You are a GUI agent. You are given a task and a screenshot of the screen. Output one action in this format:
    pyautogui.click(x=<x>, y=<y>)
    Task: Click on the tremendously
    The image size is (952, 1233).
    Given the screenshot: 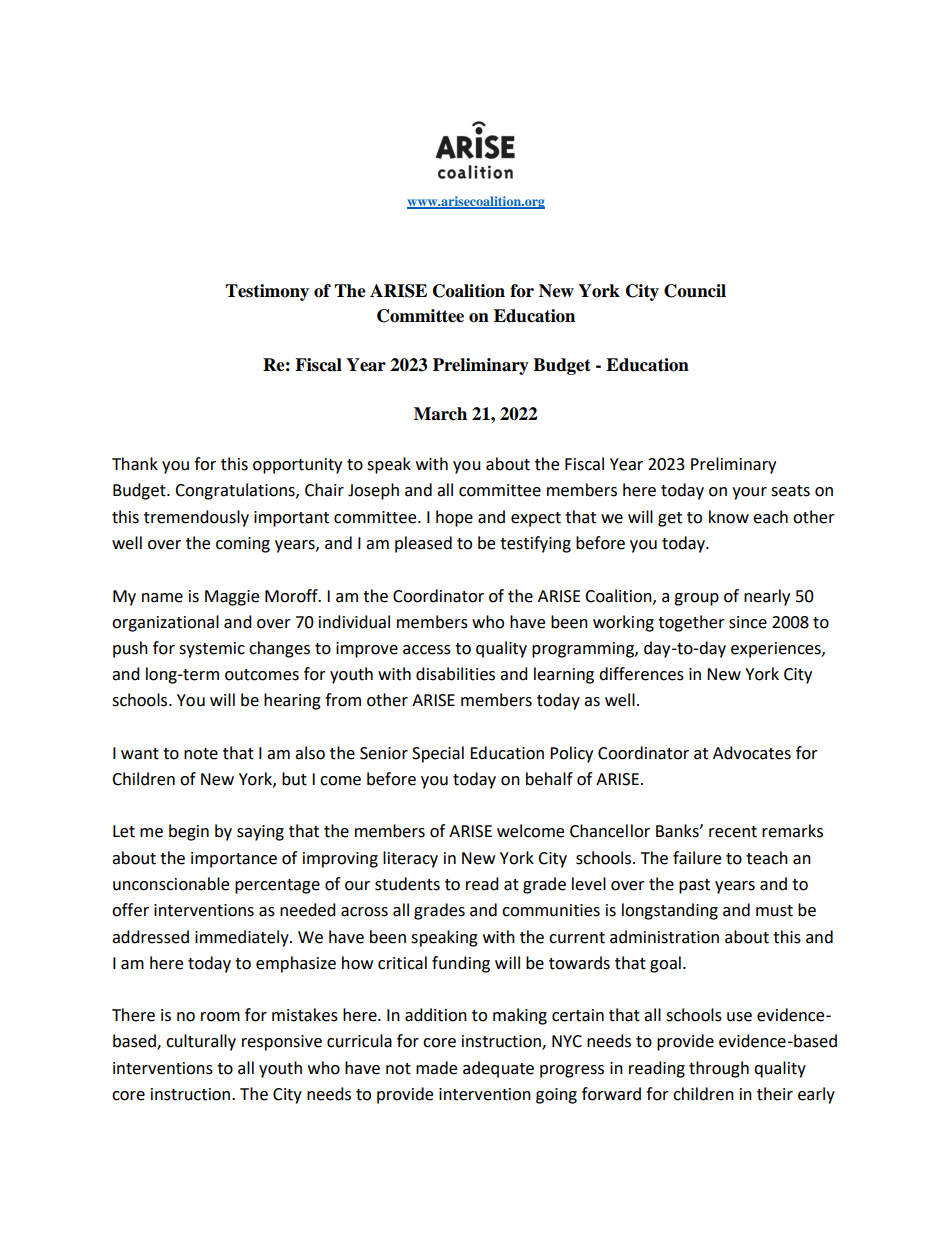 What is the action you would take?
    pyautogui.click(x=196, y=518)
